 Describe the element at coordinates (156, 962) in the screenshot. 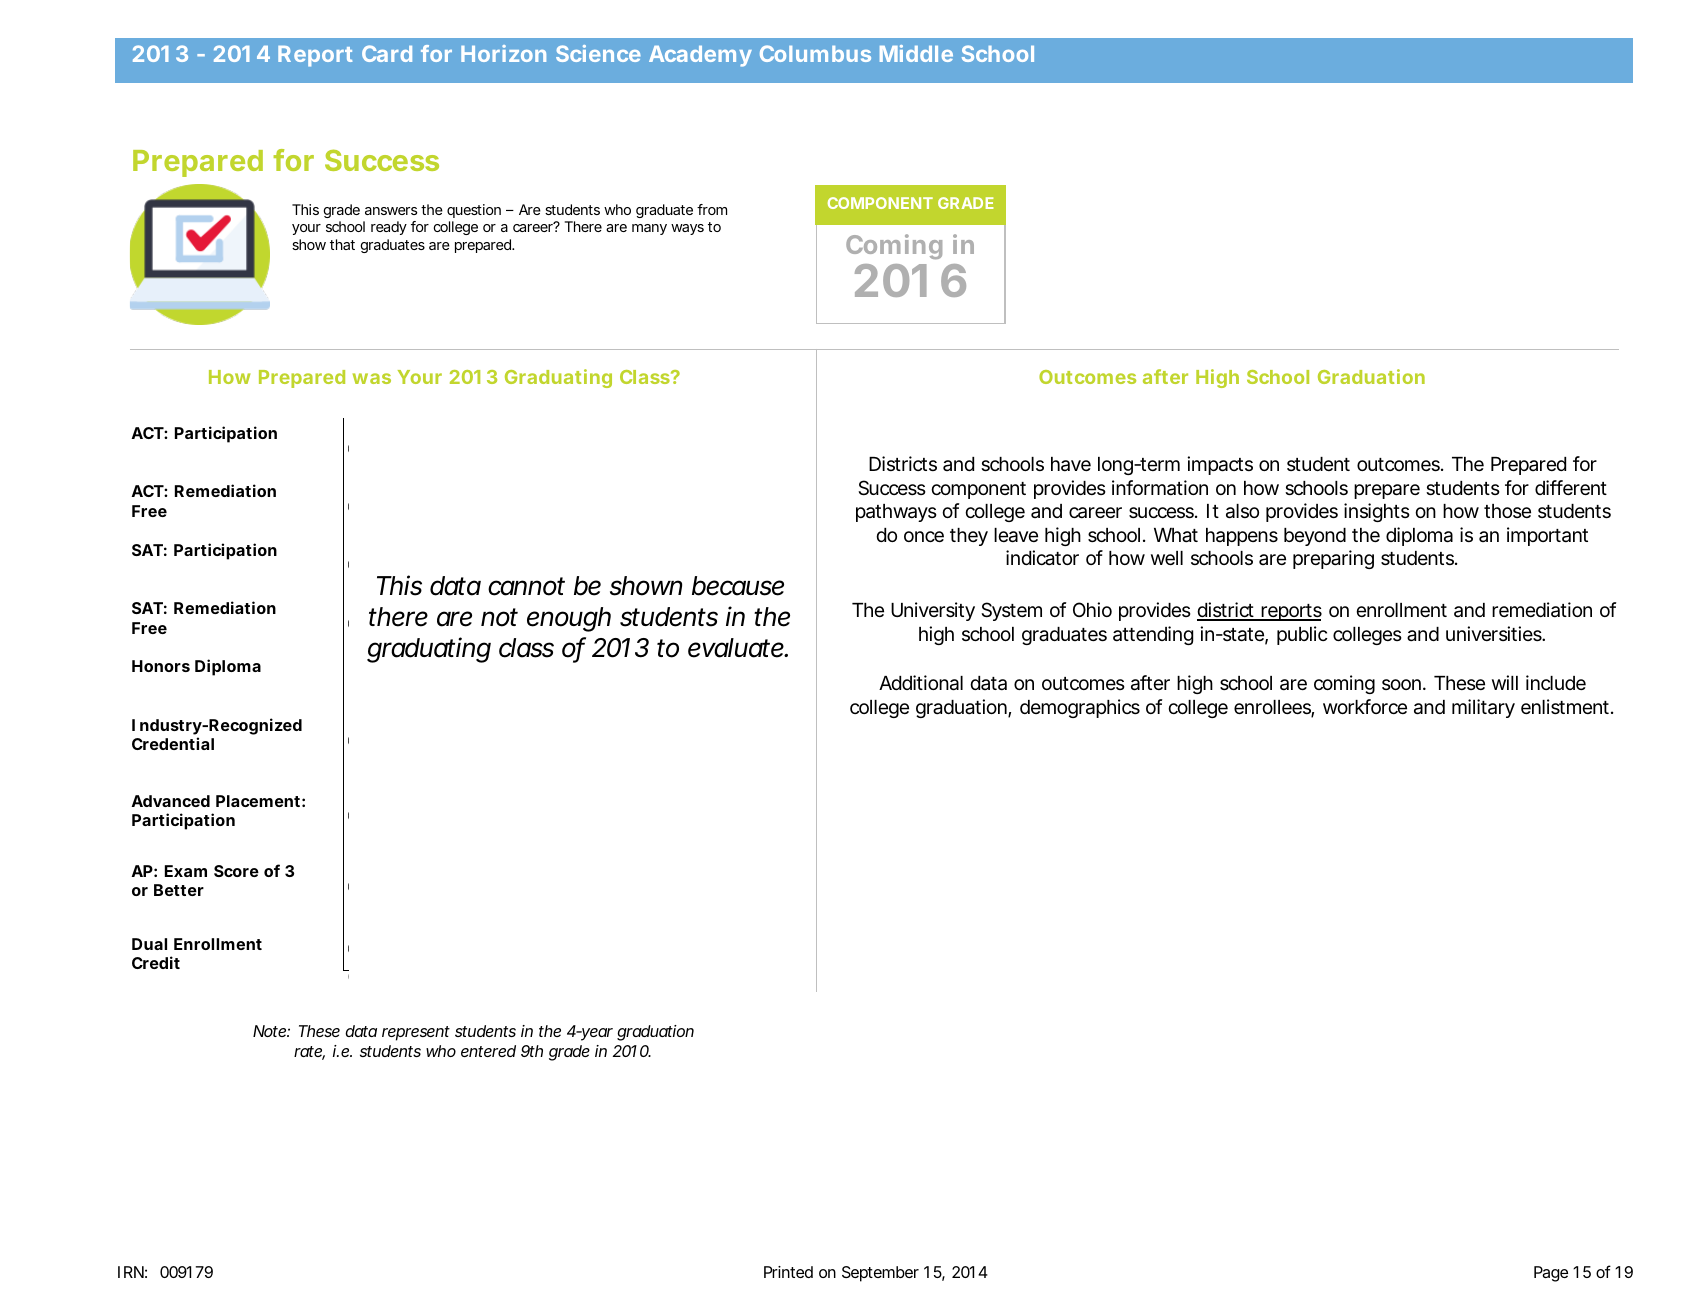

I see `Credit` at that location.
